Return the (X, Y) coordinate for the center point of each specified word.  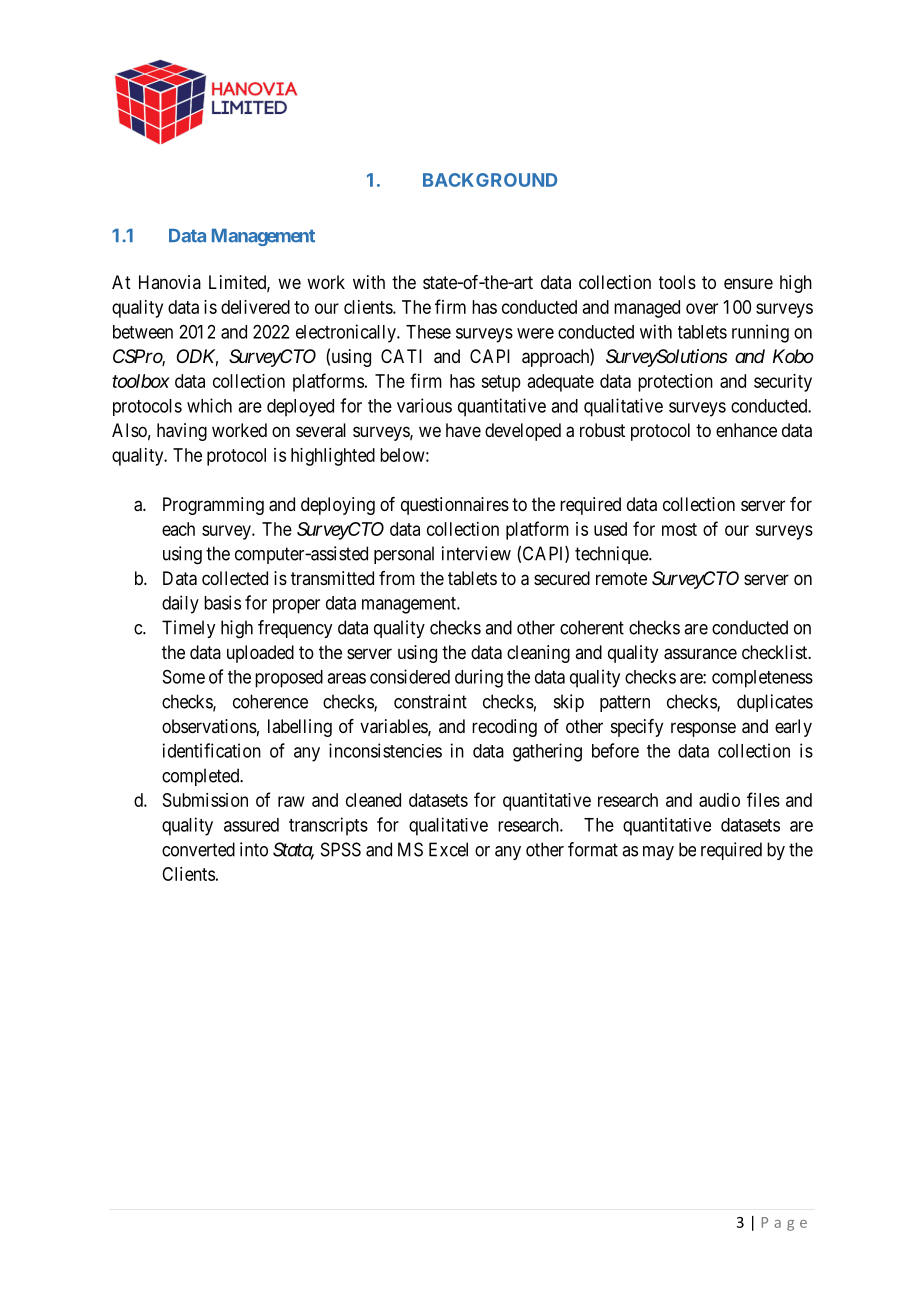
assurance (700, 654)
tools (677, 282)
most (679, 529)
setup (501, 383)
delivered (255, 307)
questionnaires (455, 506)
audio (719, 800)
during (479, 678)
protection (675, 383)
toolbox (141, 381)
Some (184, 677)
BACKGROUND (490, 180)
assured (251, 825)
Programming (213, 506)
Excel (448, 849)
